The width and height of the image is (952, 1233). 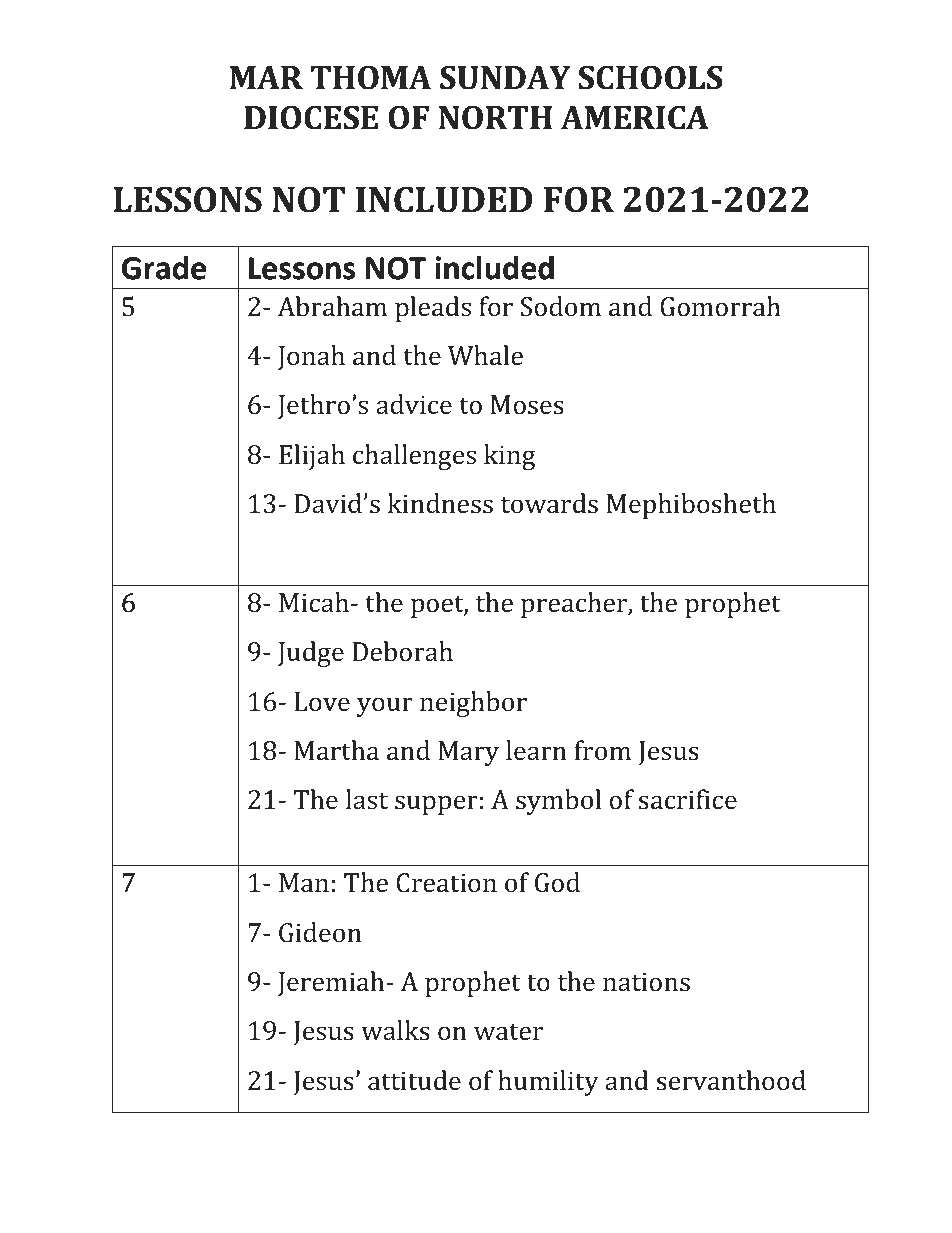 What do you see at coordinates (402, 651) in the image?
I see `Deborah` at bounding box center [402, 651].
